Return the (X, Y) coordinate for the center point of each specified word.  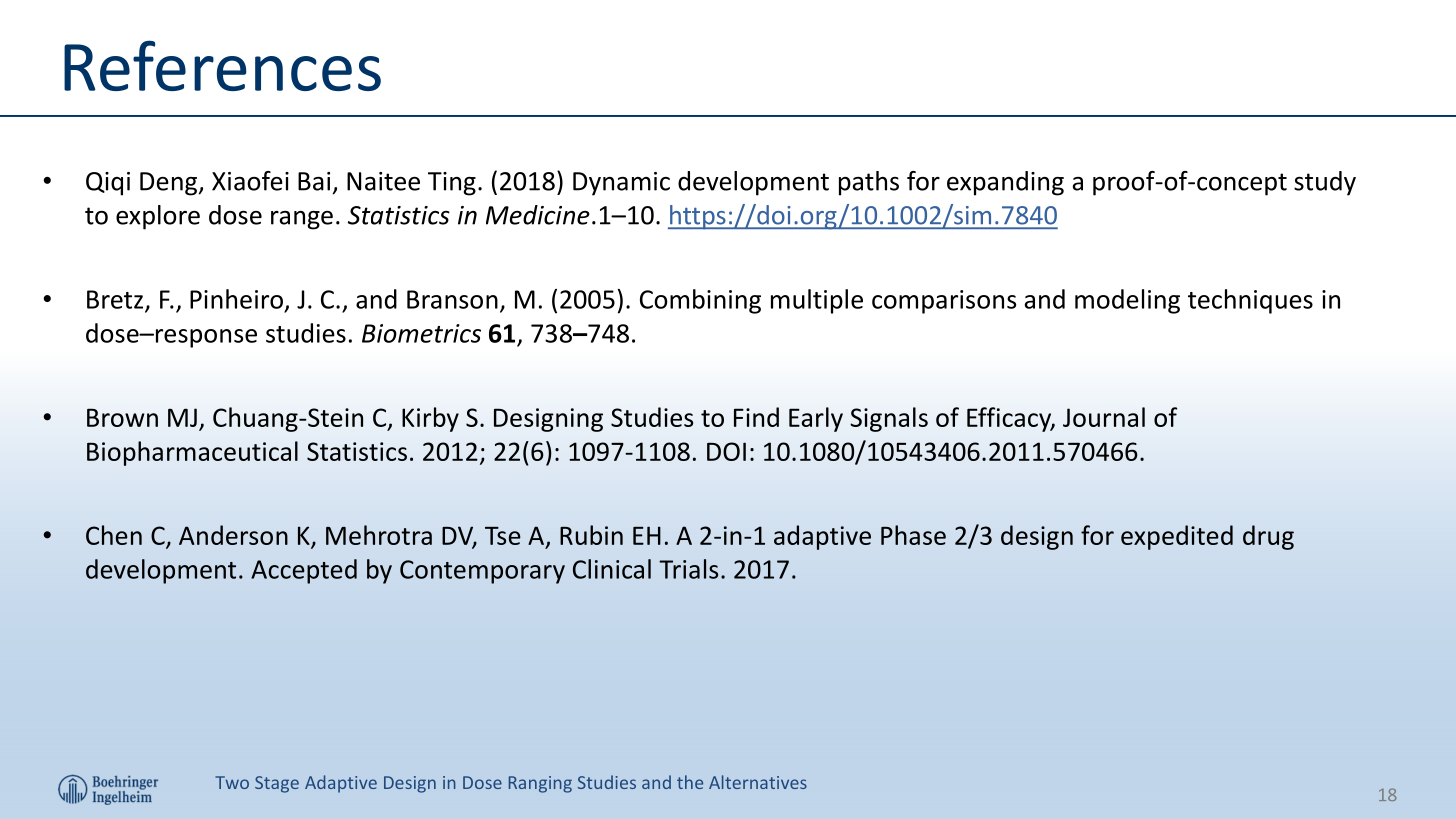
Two (232, 782)
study (1325, 183)
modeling (1127, 301)
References (222, 65)
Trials (688, 569)
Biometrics (421, 333)
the (690, 782)
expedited (1177, 537)
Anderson (233, 535)
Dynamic (621, 184)
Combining (700, 301)
